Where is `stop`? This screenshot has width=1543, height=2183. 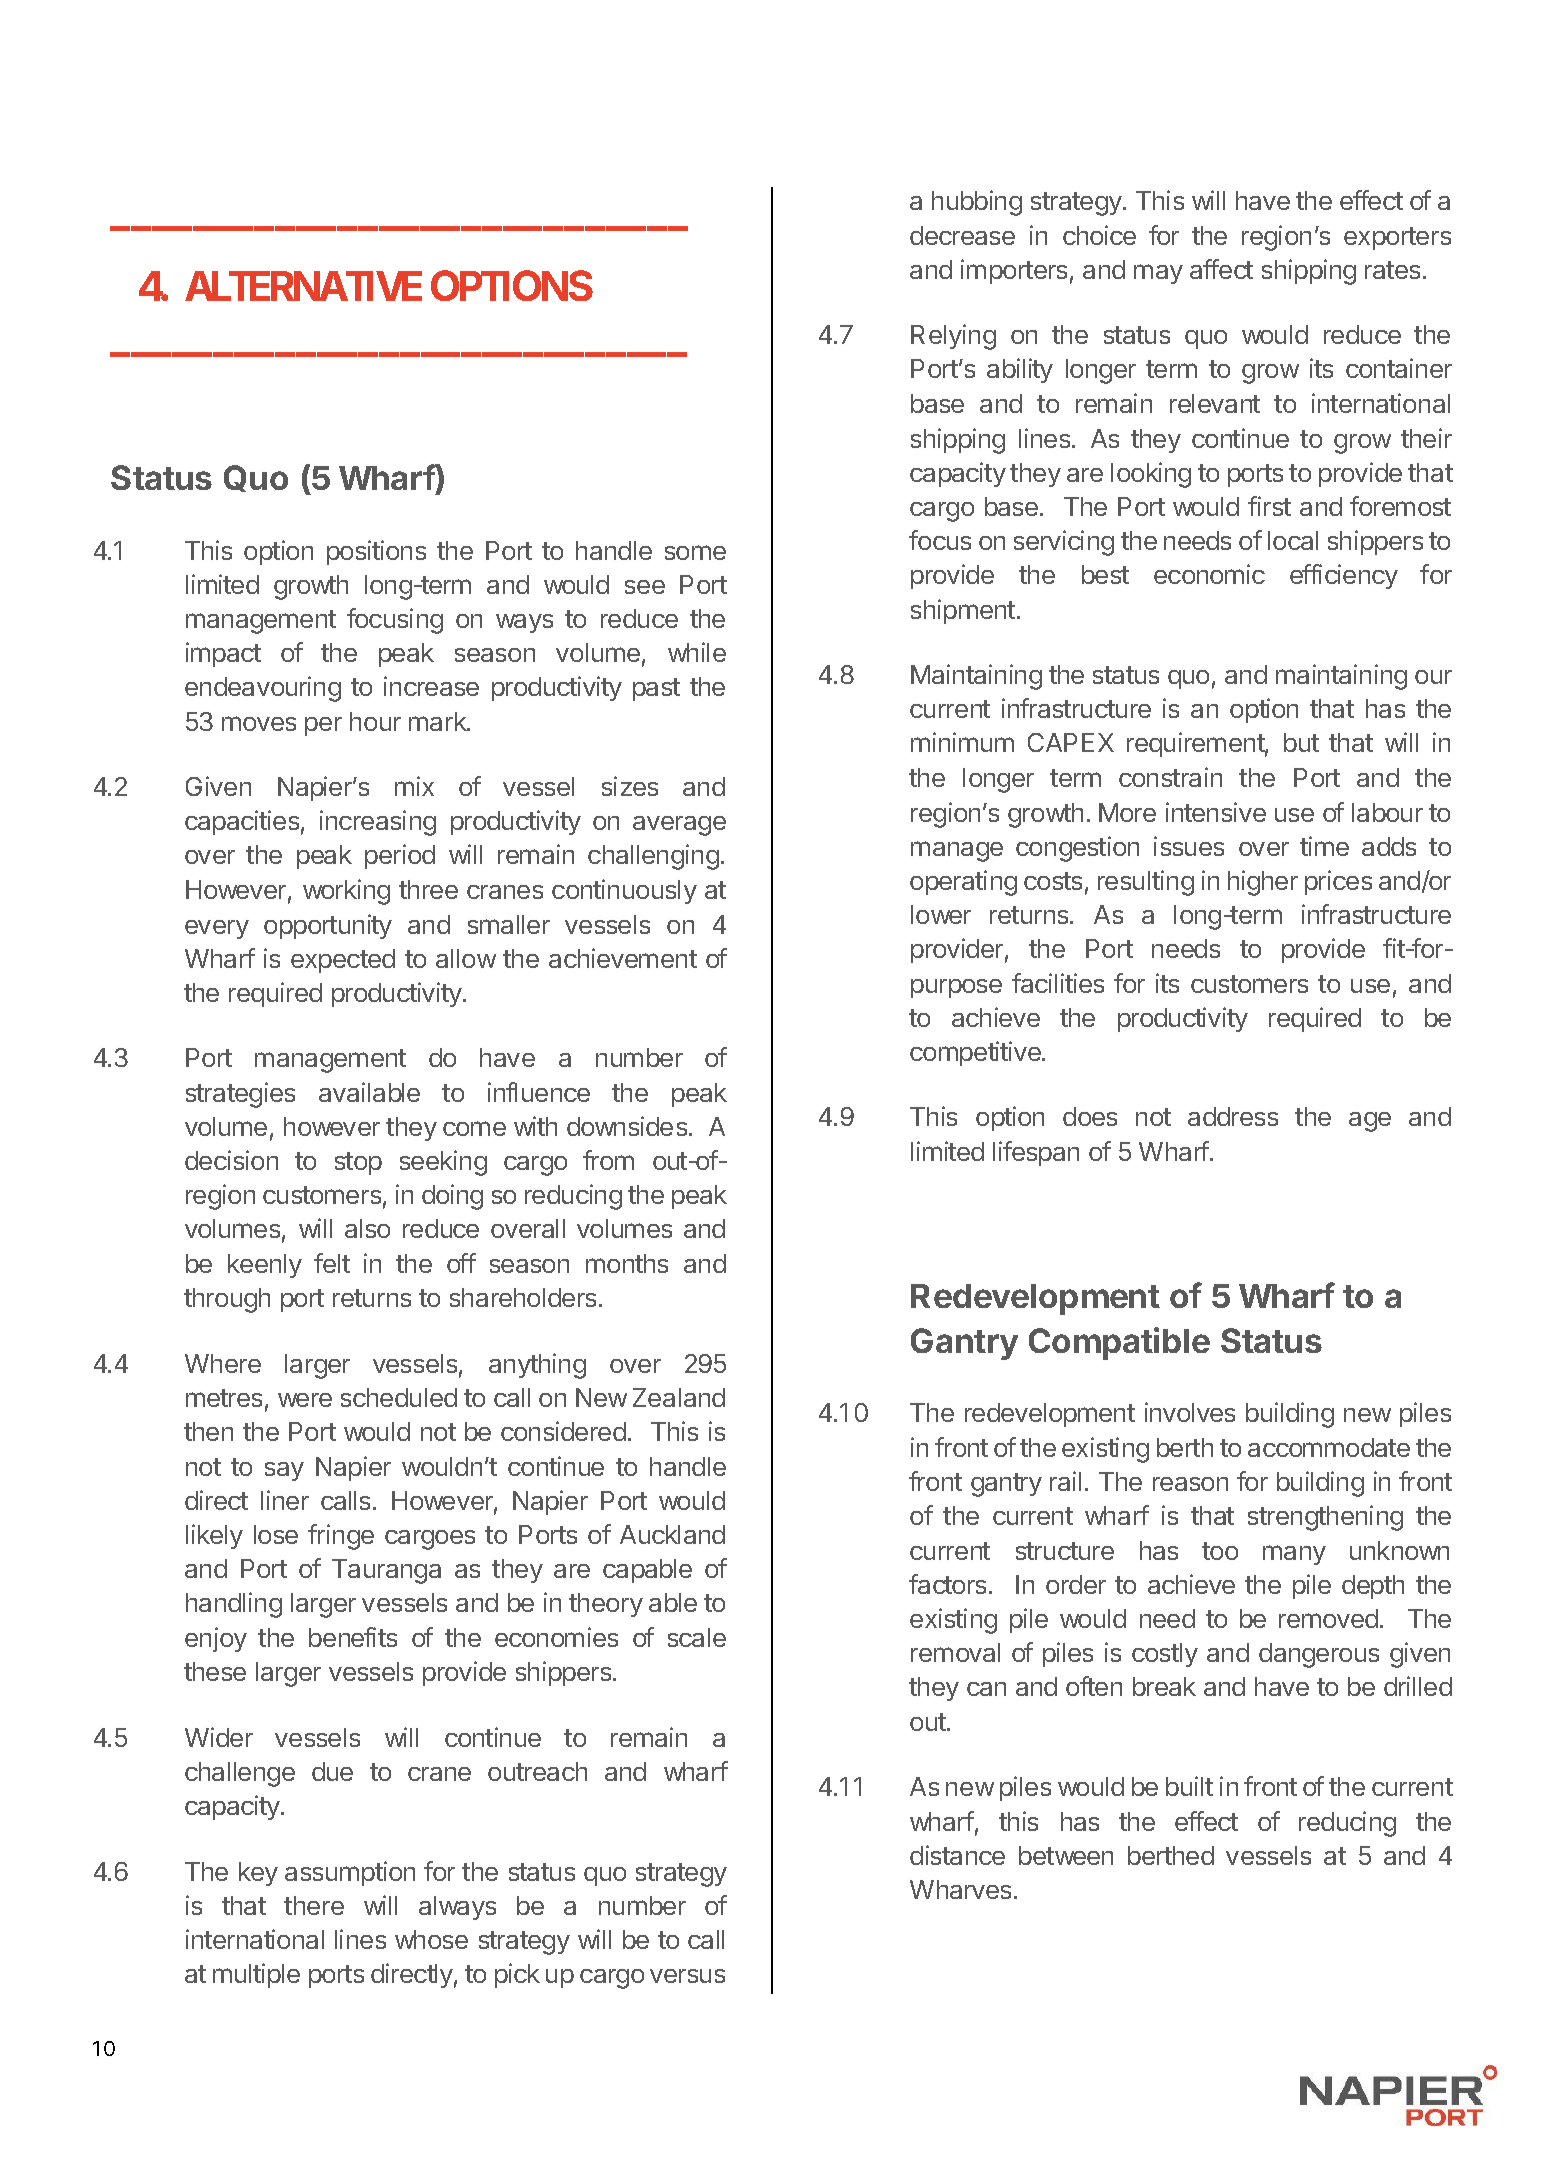
stop is located at coordinates (358, 1163).
